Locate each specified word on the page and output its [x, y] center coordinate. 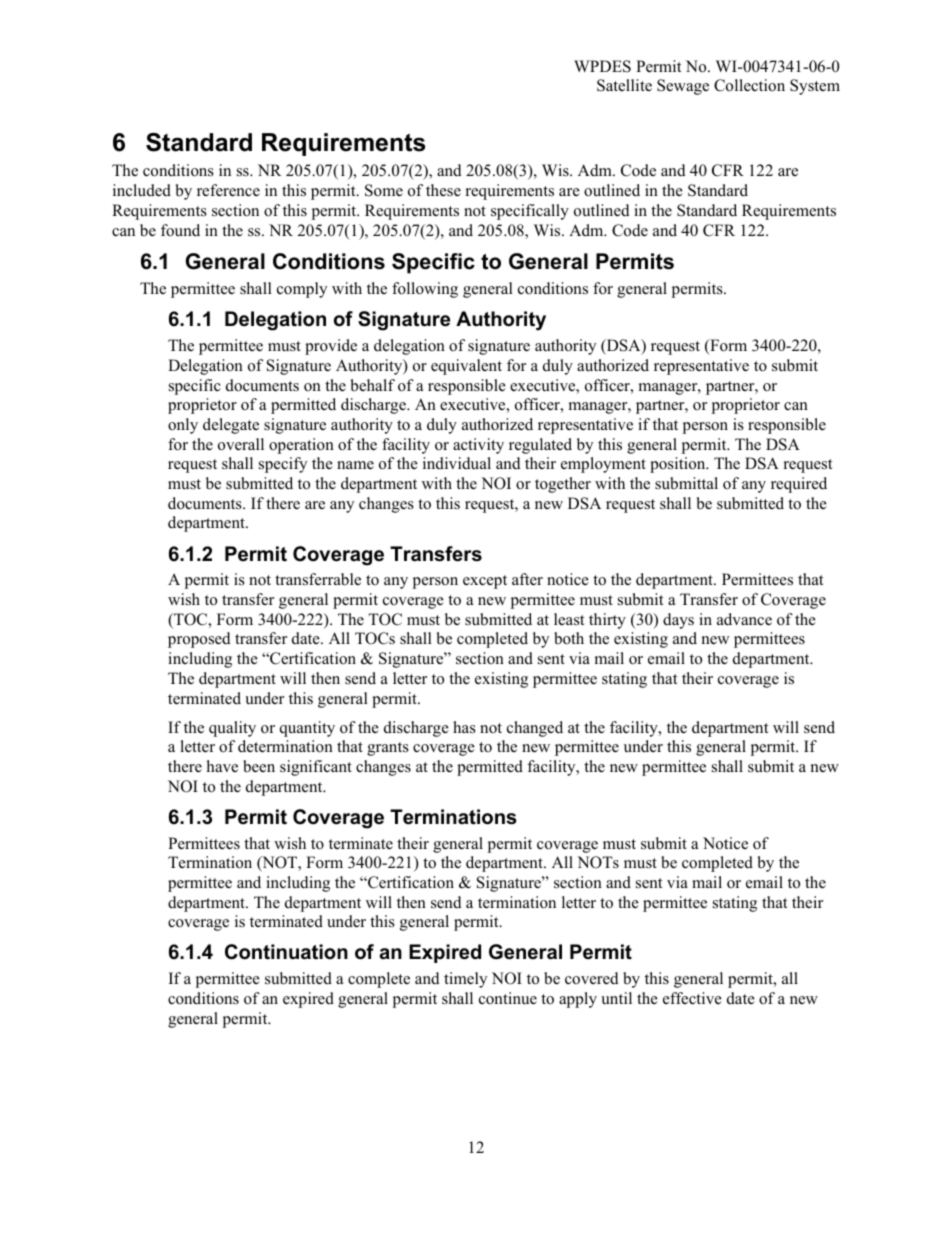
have [222, 766]
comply [302, 290]
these [443, 190]
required [799, 485]
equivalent [466, 367]
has [464, 727]
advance [744, 619]
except [485, 582]
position [679, 465]
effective [692, 998]
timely [465, 980]
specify [283, 465]
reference [228, 190]
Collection [749, 85]
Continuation [286, 952]
